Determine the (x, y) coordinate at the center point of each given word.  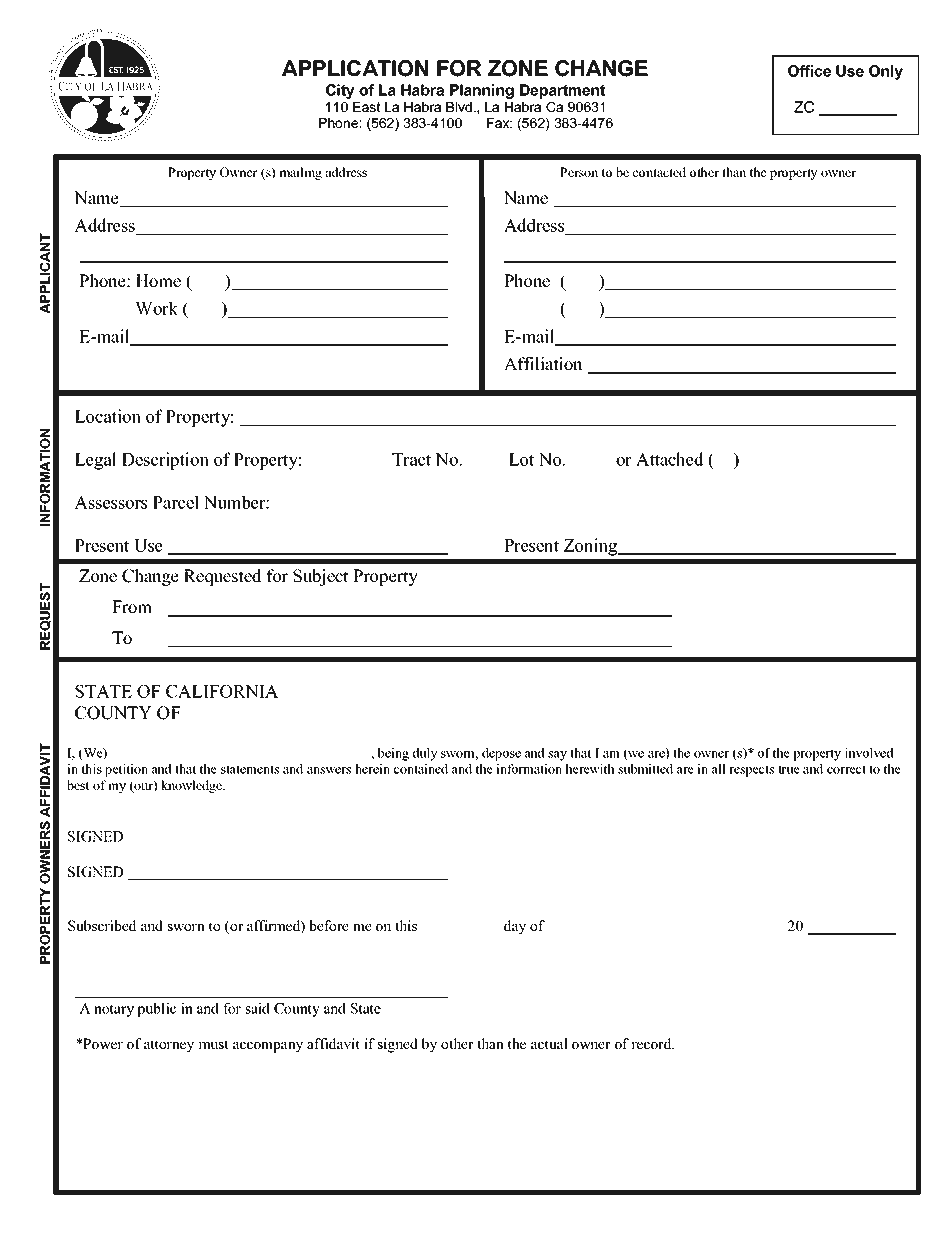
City (340, 91)
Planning (482, 91)
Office (809, 71)
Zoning (591, 547)
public (156, 1009)
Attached (670, 459)
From (132, 607)
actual (549, 1043)
